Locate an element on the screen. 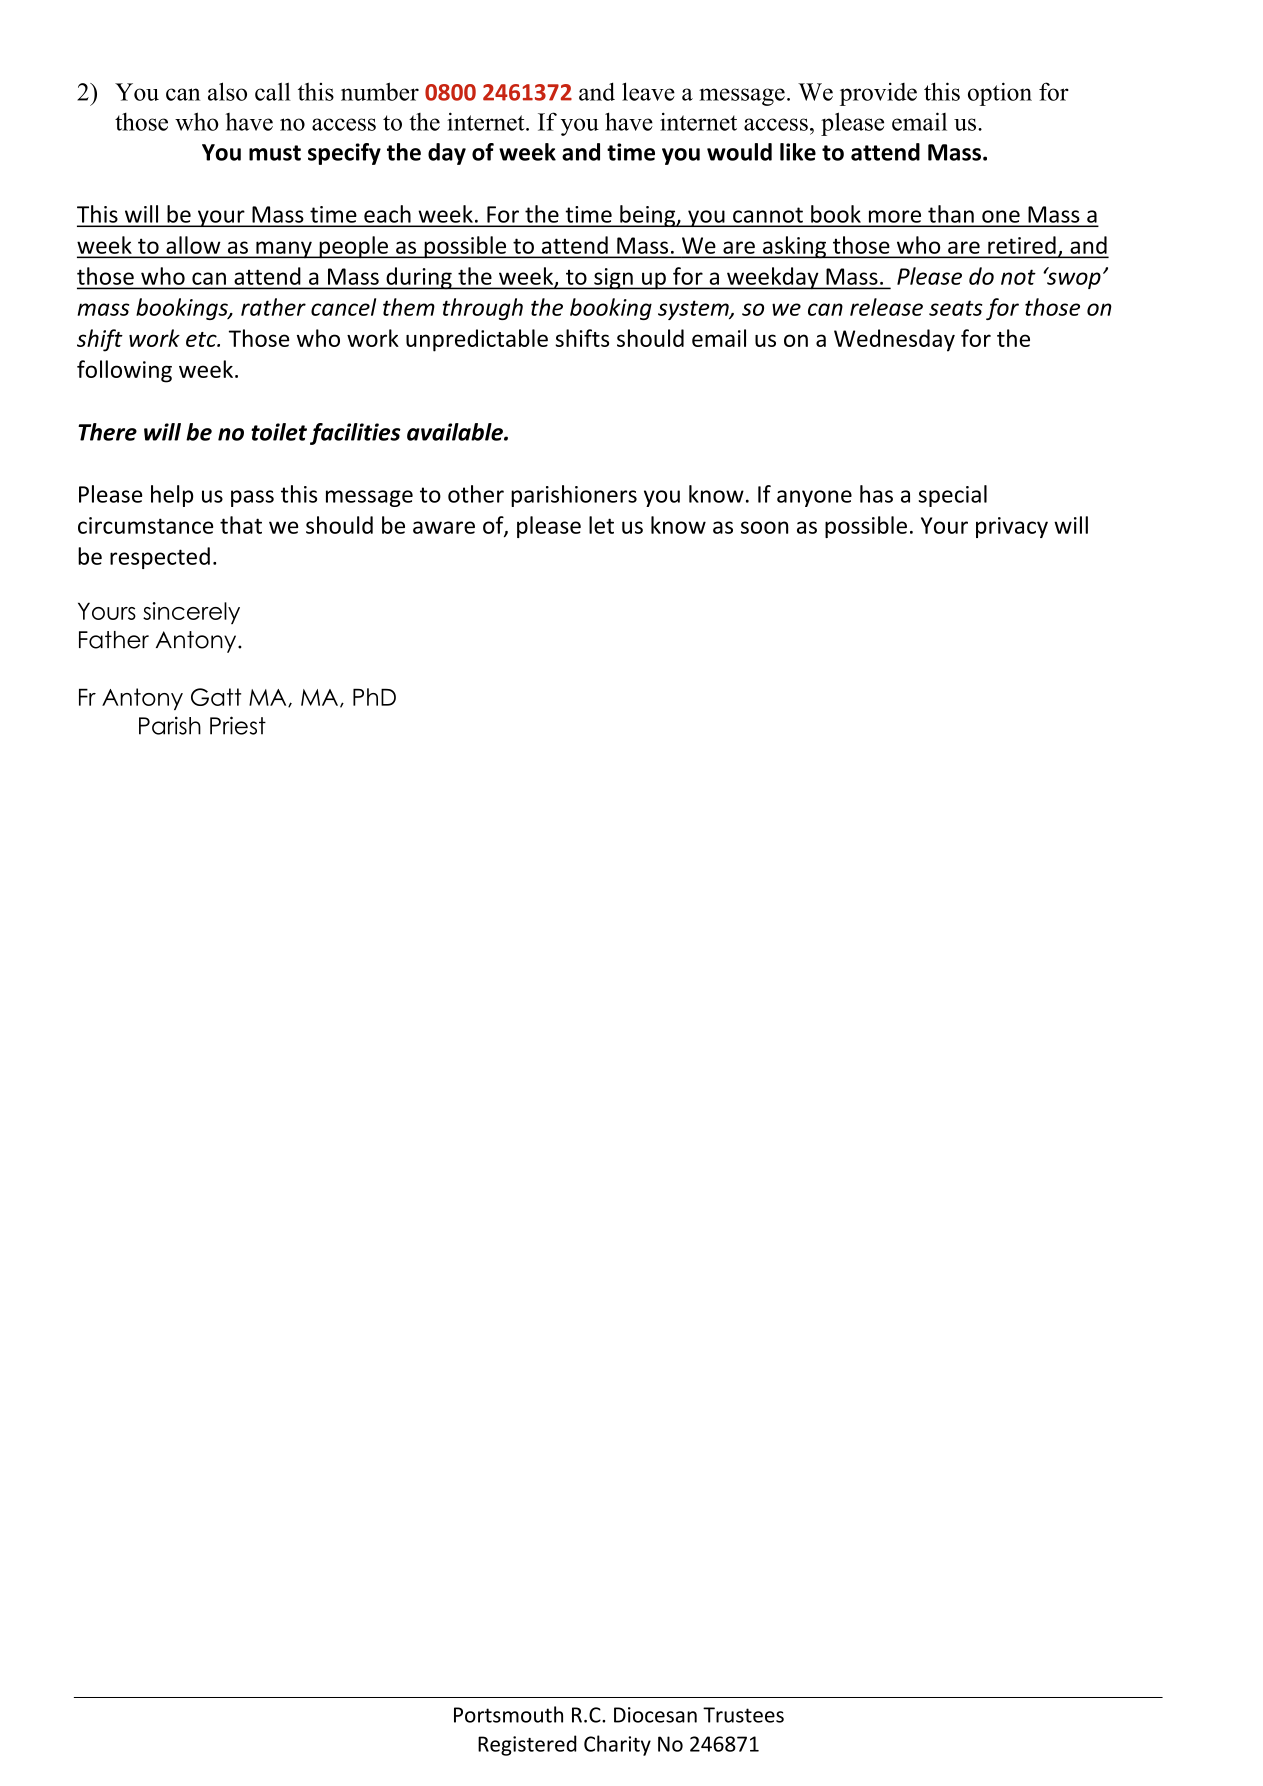 The width and height of the screenshot is (1263, 1786). leave is located at coordinates (648, 91).
